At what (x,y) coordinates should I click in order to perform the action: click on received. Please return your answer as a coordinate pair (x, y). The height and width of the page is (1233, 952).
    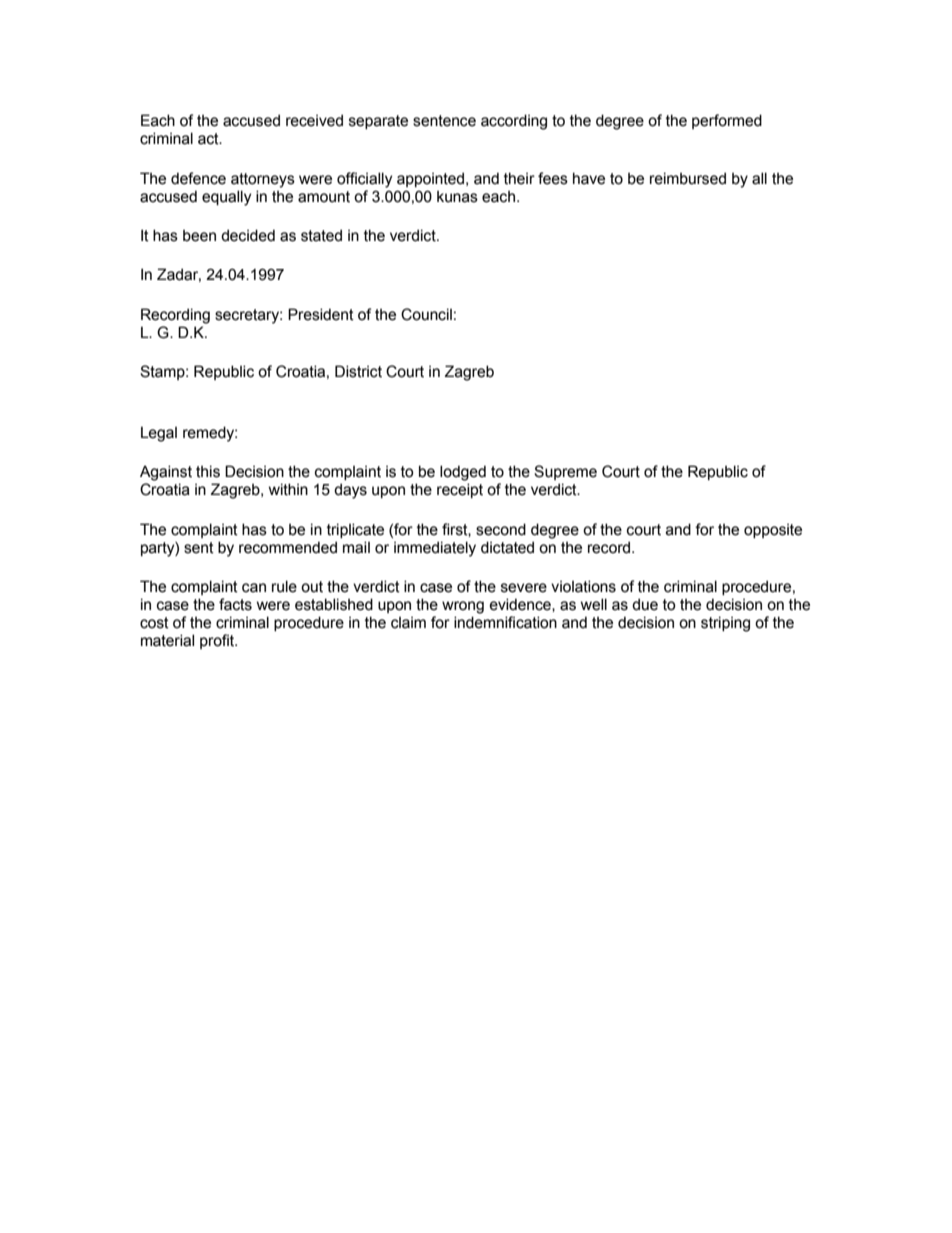
    Looking at the image, I should click on (314, 120).
